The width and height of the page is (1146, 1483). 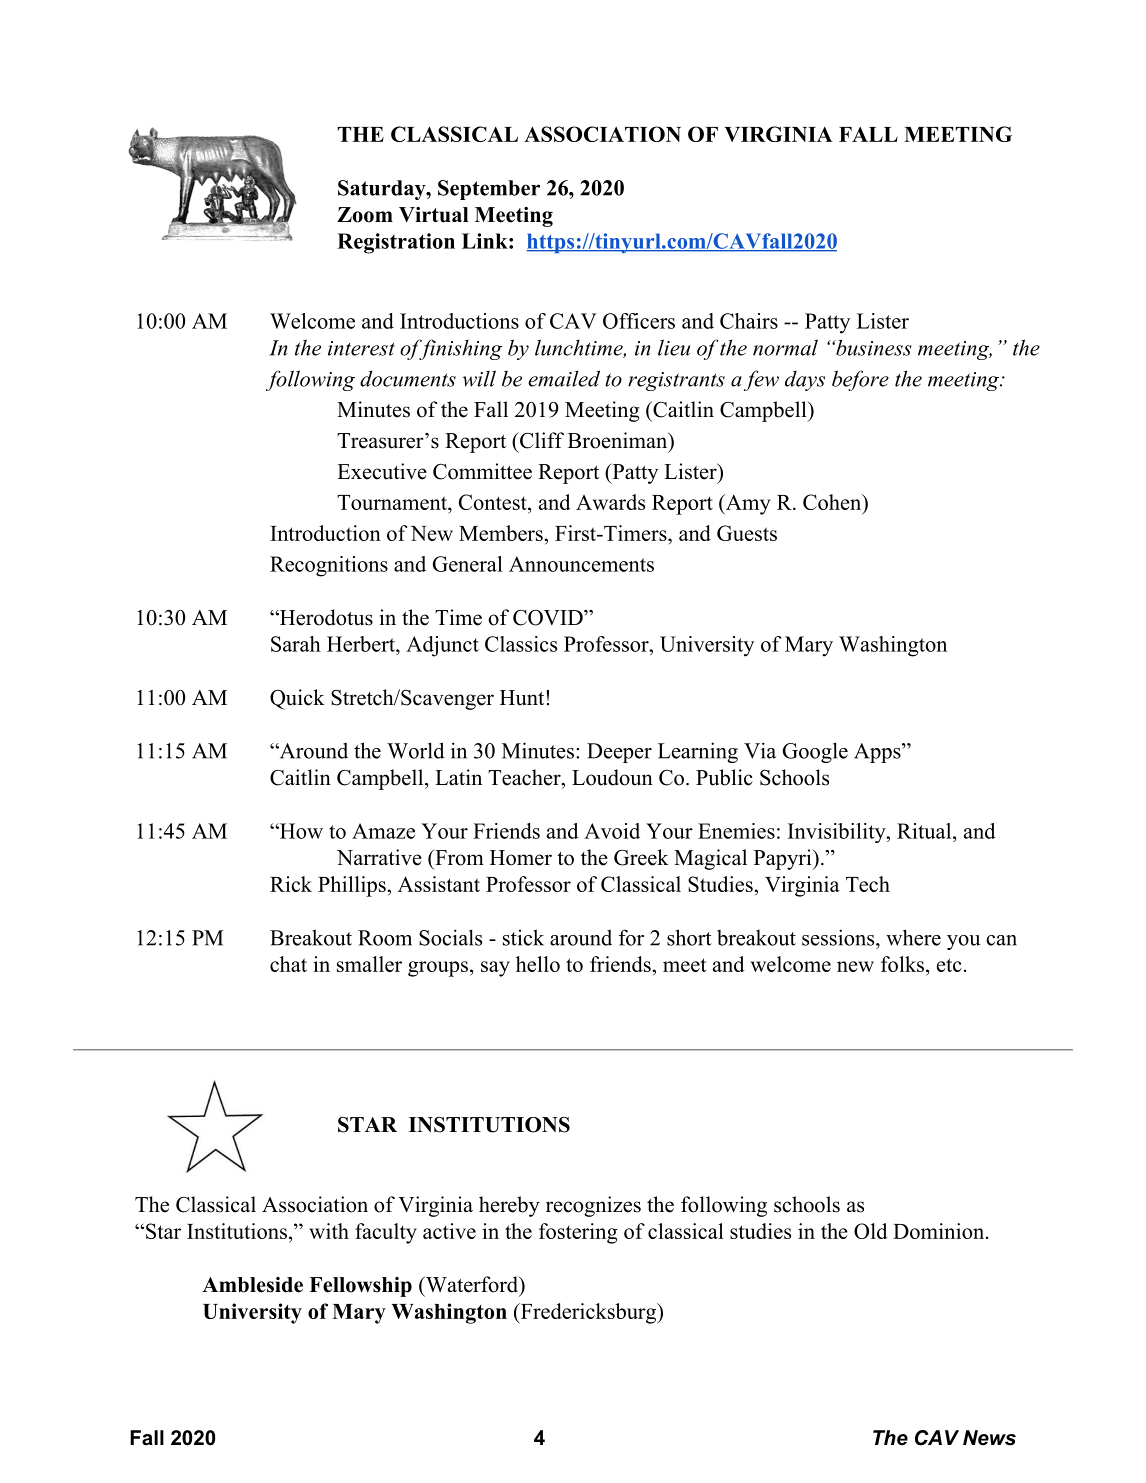 I want to click on Herbert, so click(x=362, y=644).
